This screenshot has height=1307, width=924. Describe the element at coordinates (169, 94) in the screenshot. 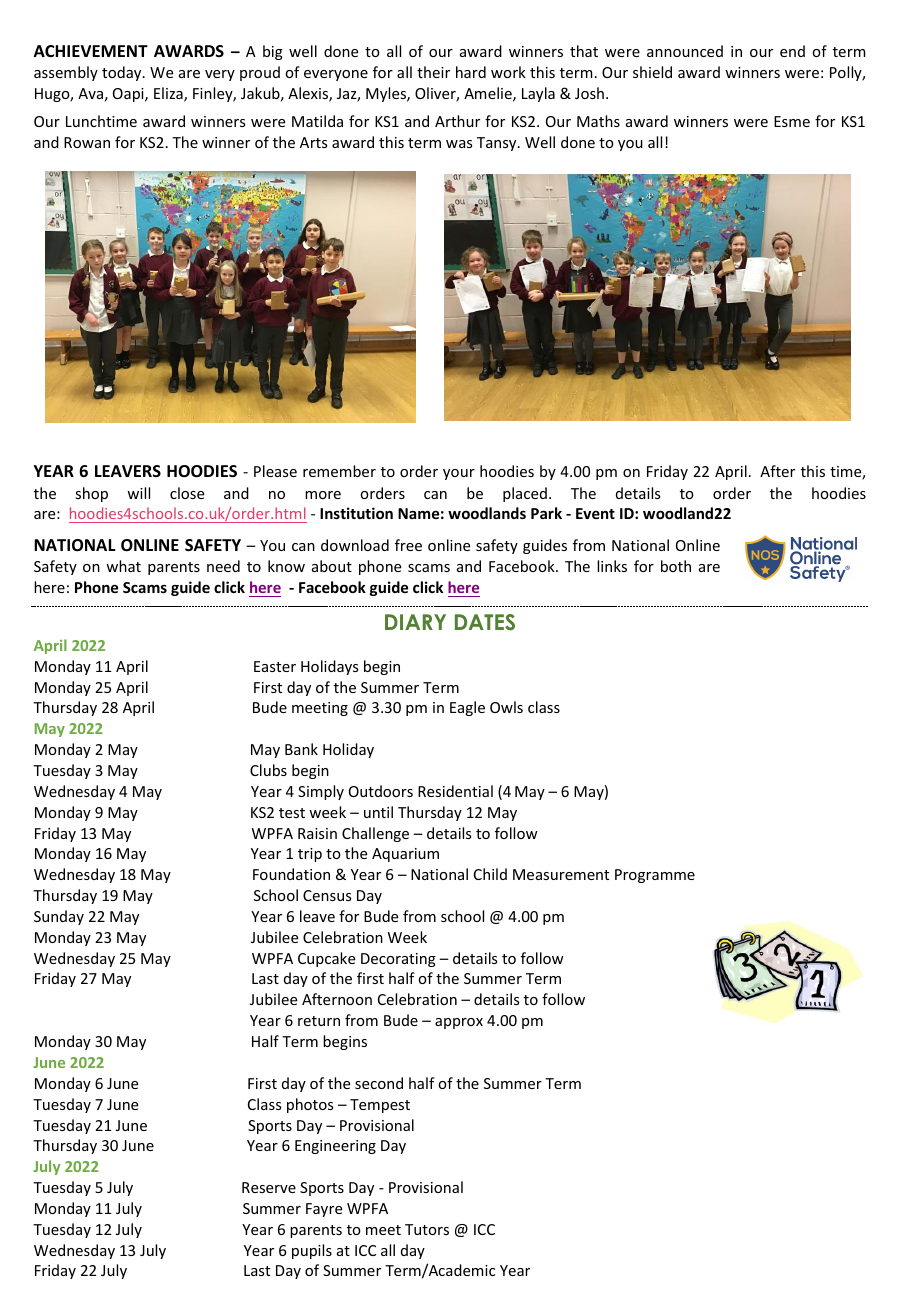

I see `Eliza` at that location.
